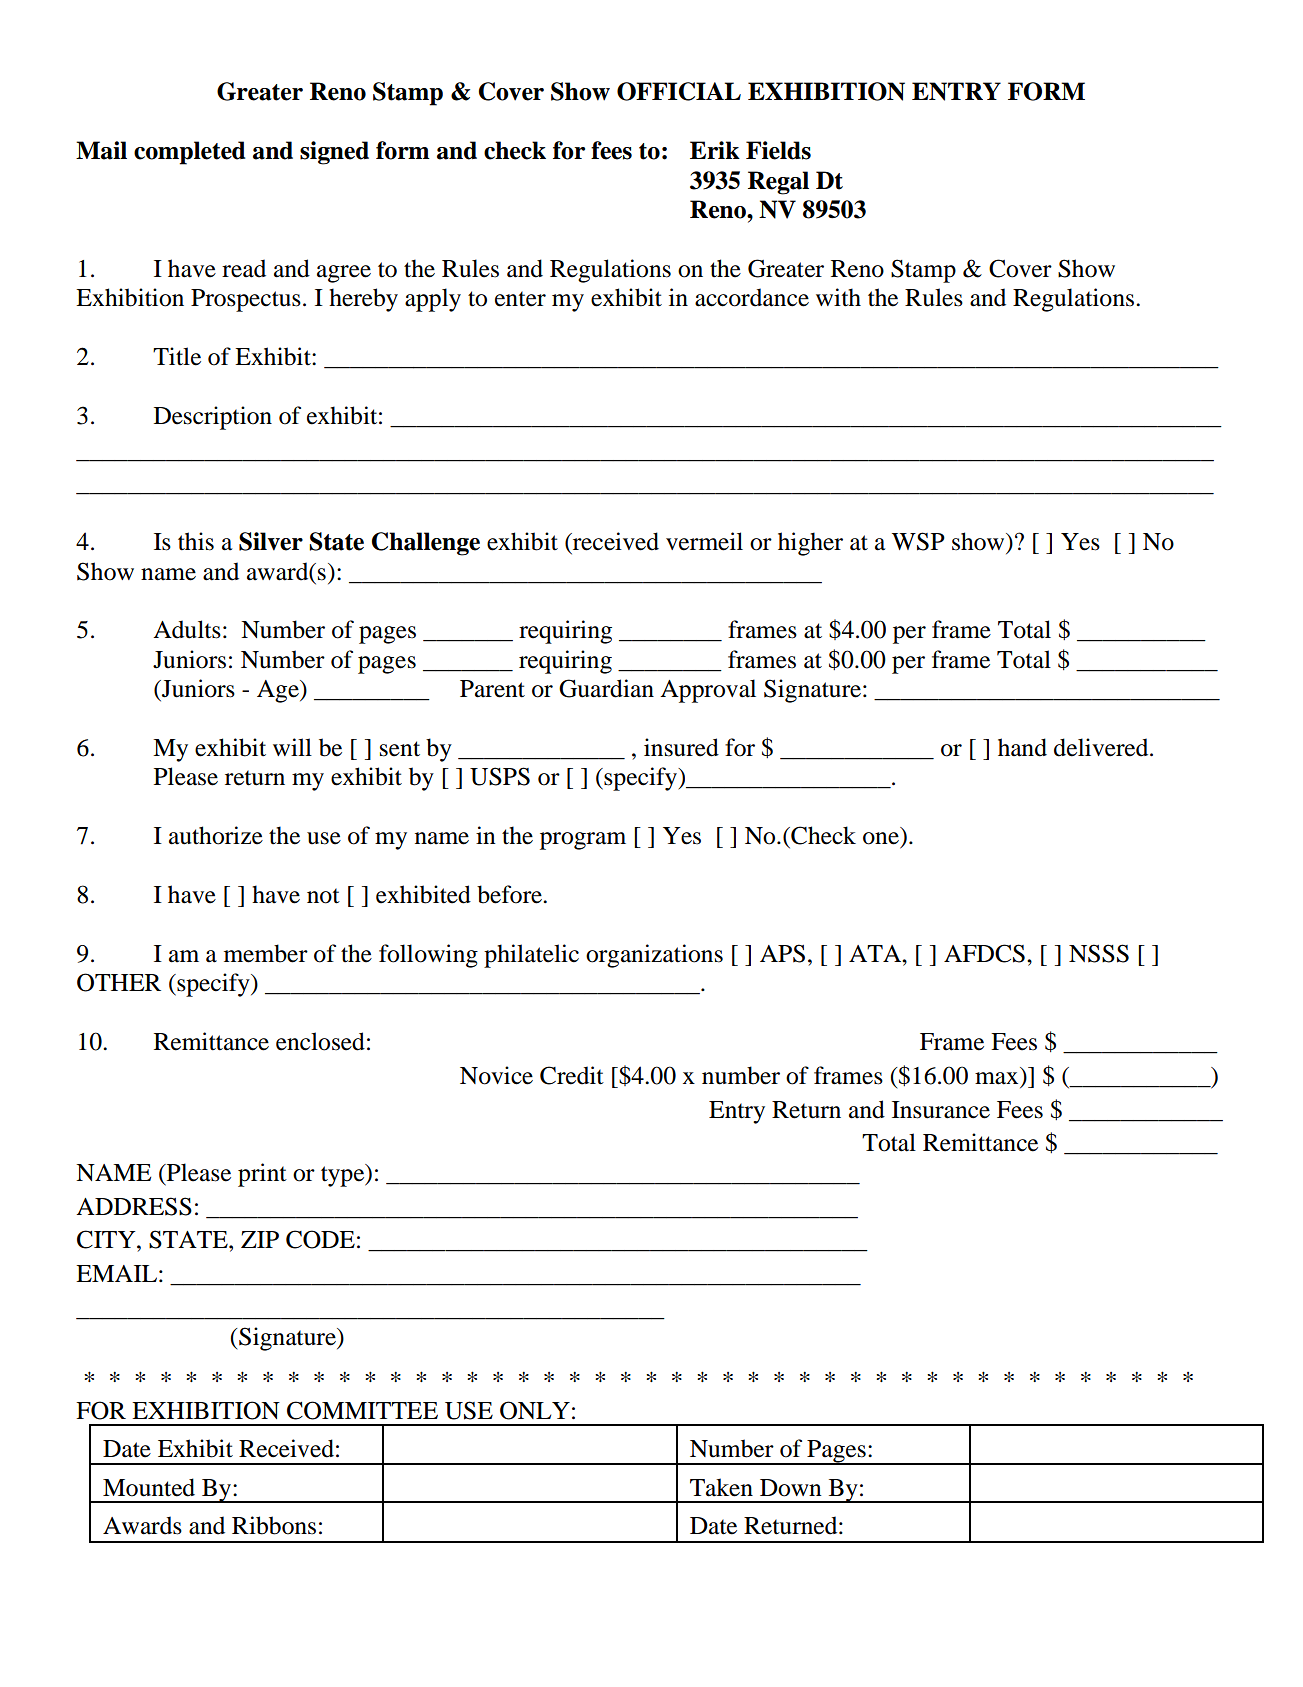  I want to click on completed, so click(190, 153).
